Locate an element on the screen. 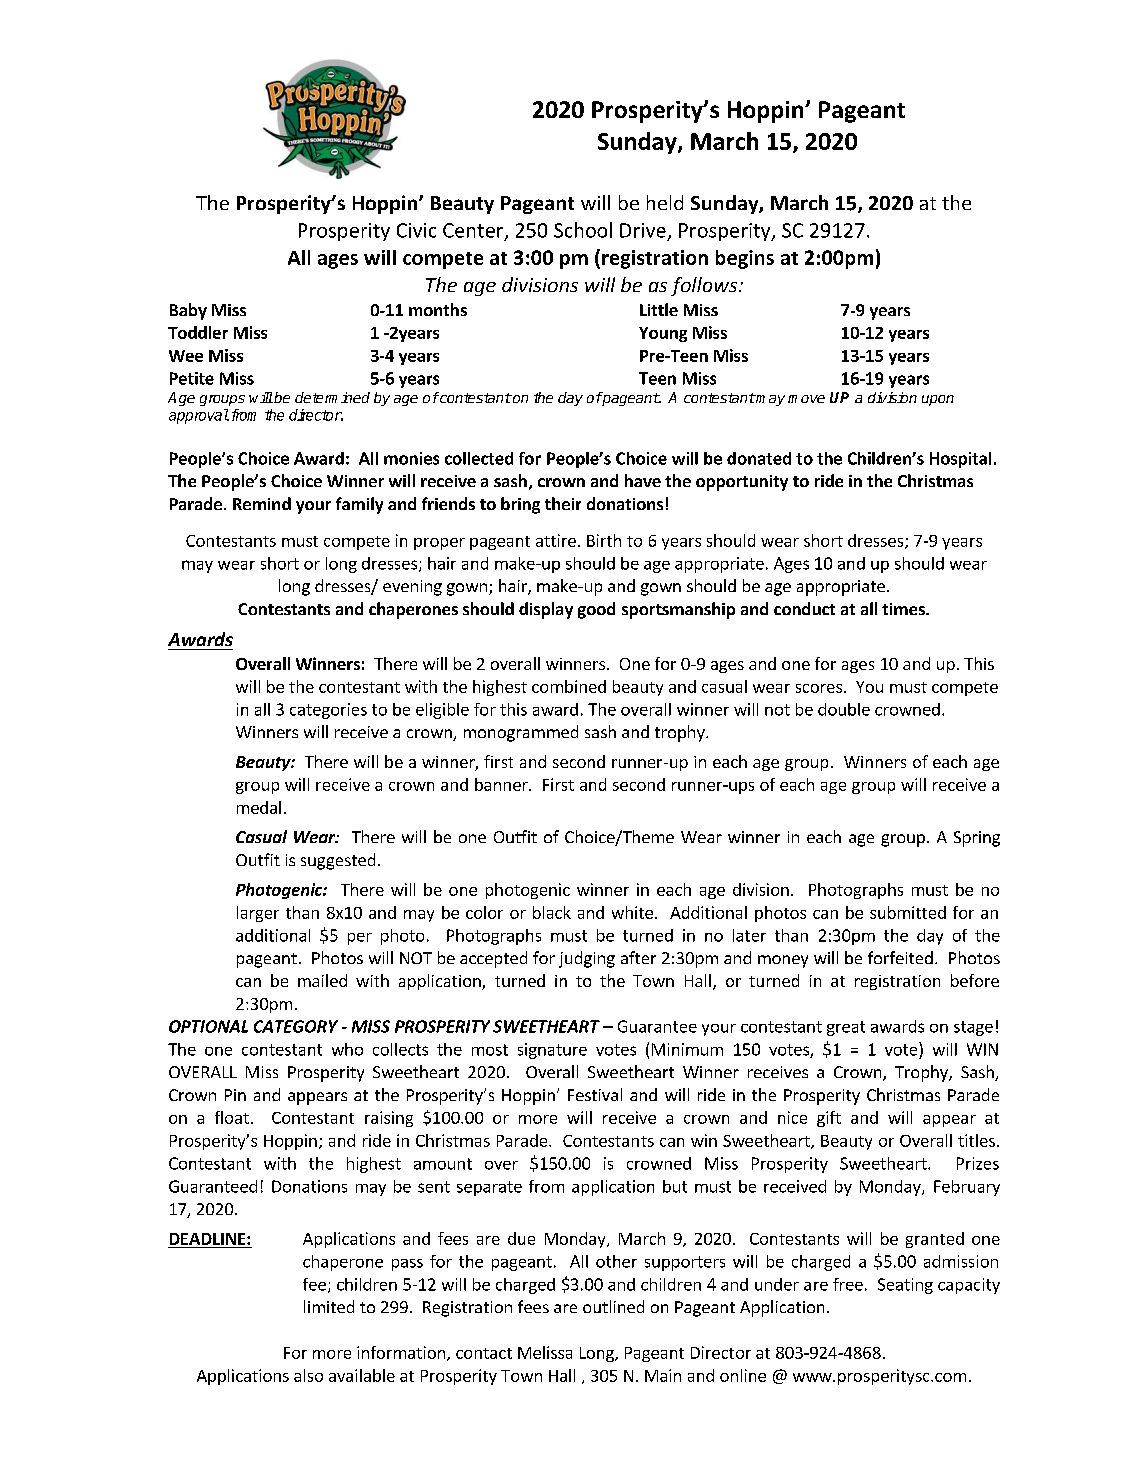 The width and height of the screenshot is (1143, 1480). combined is located at coordinates (569, 686).
